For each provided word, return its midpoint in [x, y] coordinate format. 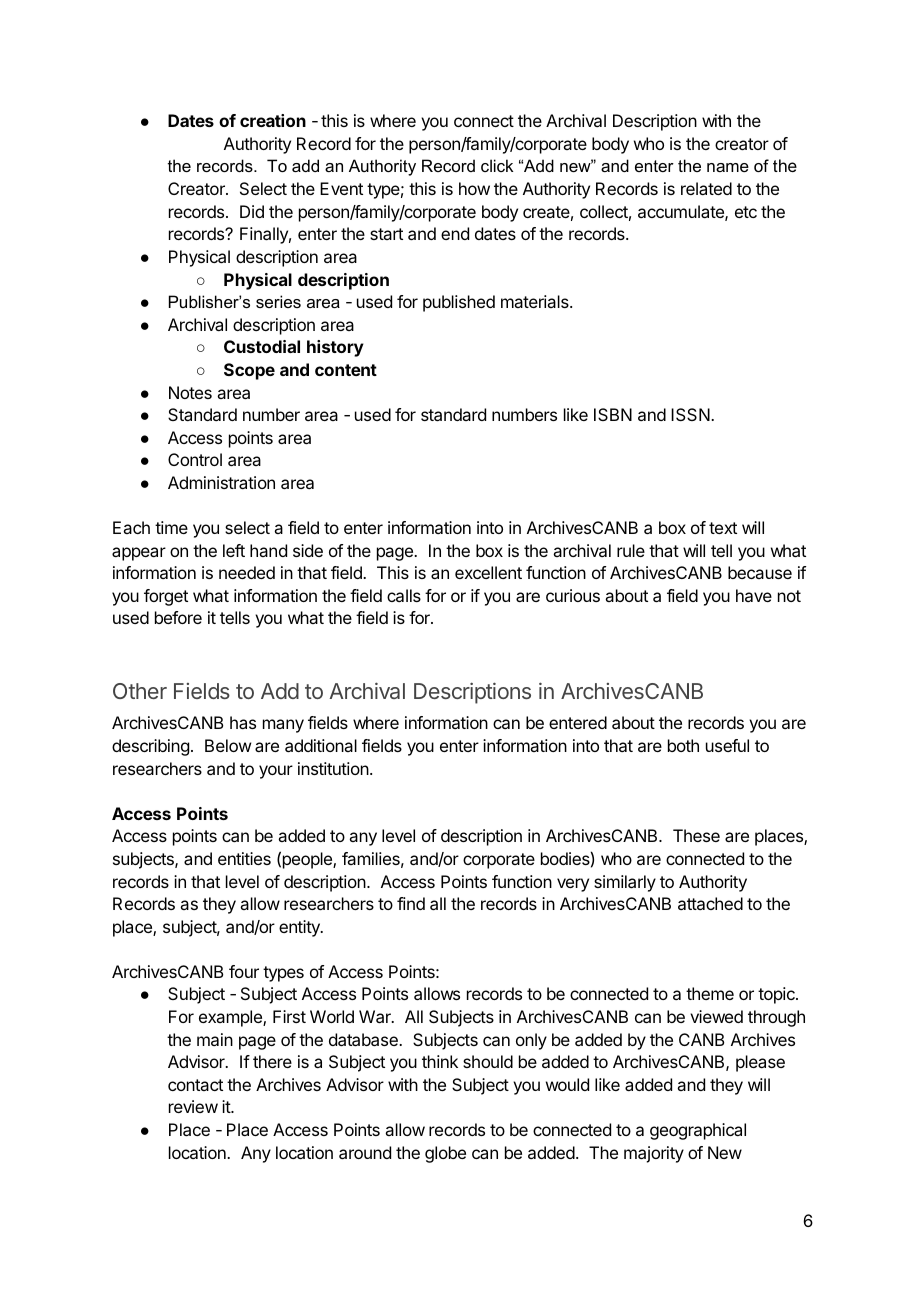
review [193, 1106]
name [728, 167]
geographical [698, 1131]
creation [273, 120]
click [497, 165]
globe [445, 1154]
